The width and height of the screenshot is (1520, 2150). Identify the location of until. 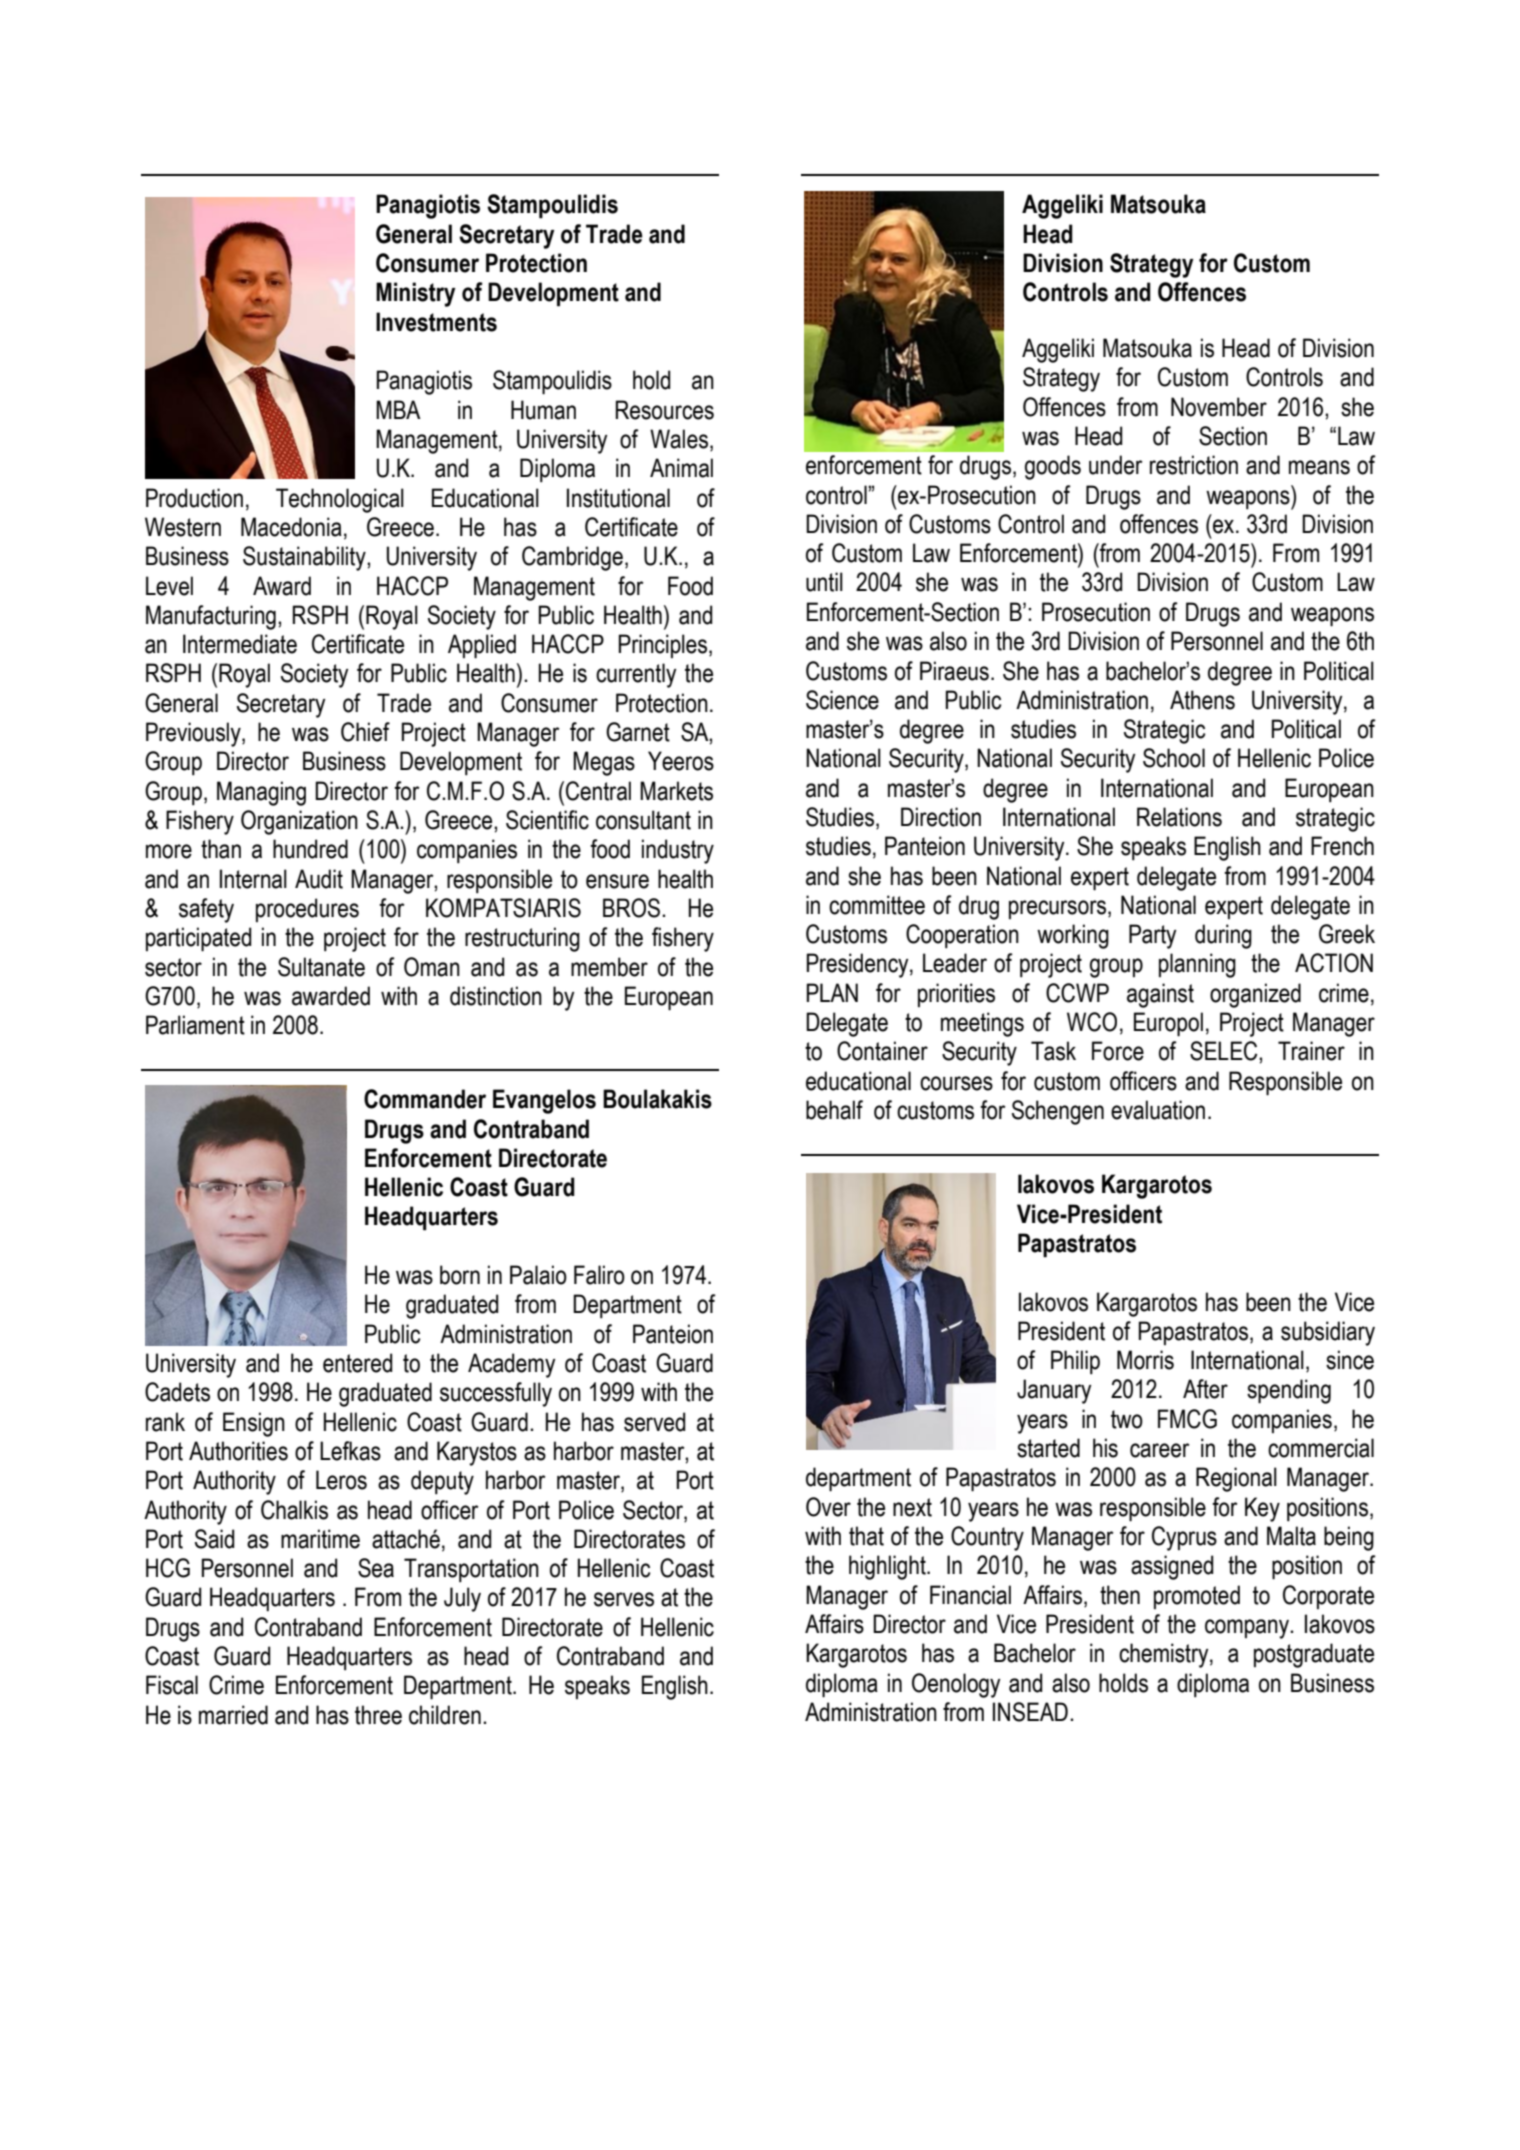
(824, 582).
